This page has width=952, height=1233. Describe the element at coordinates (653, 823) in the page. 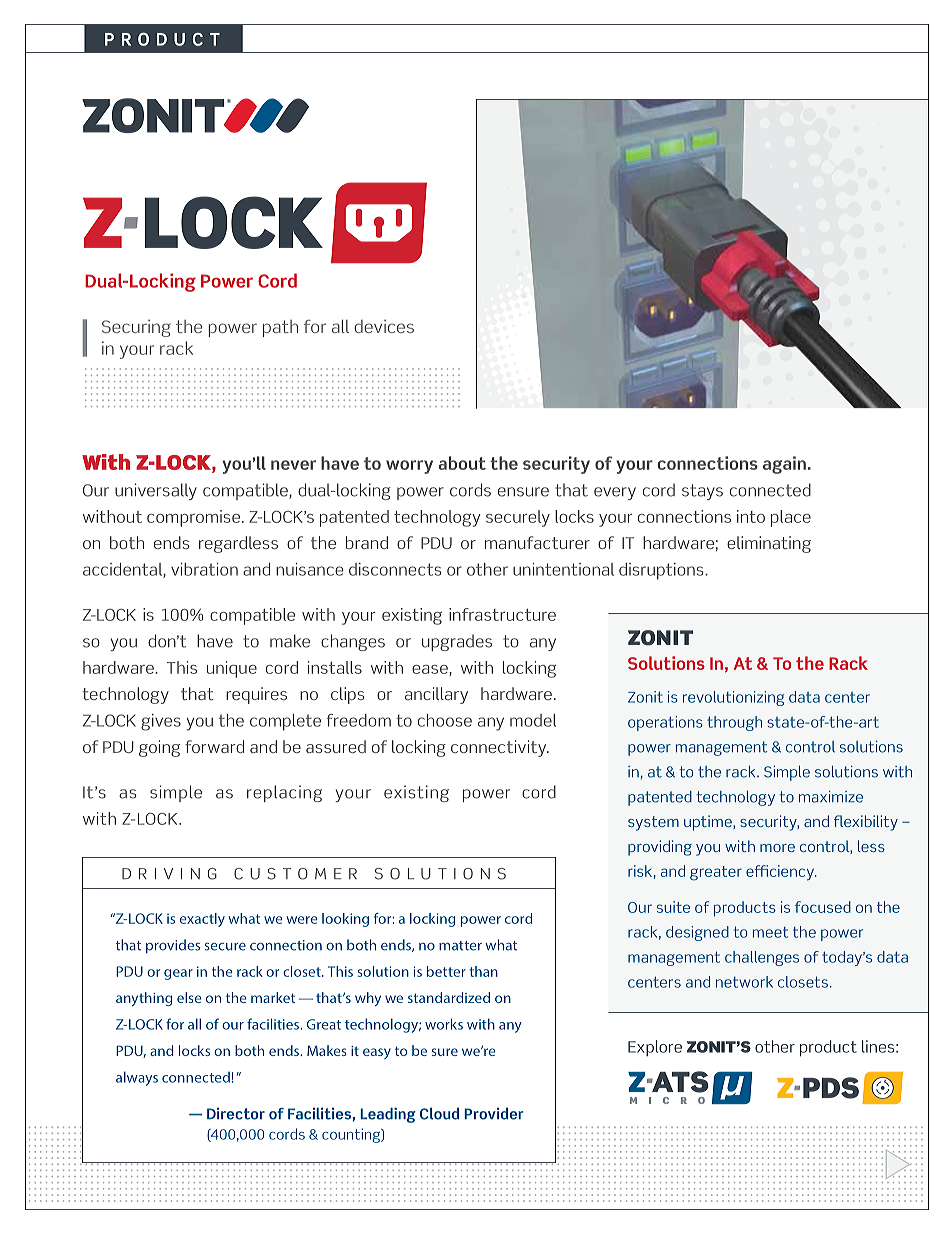

I see `system` at that location.
